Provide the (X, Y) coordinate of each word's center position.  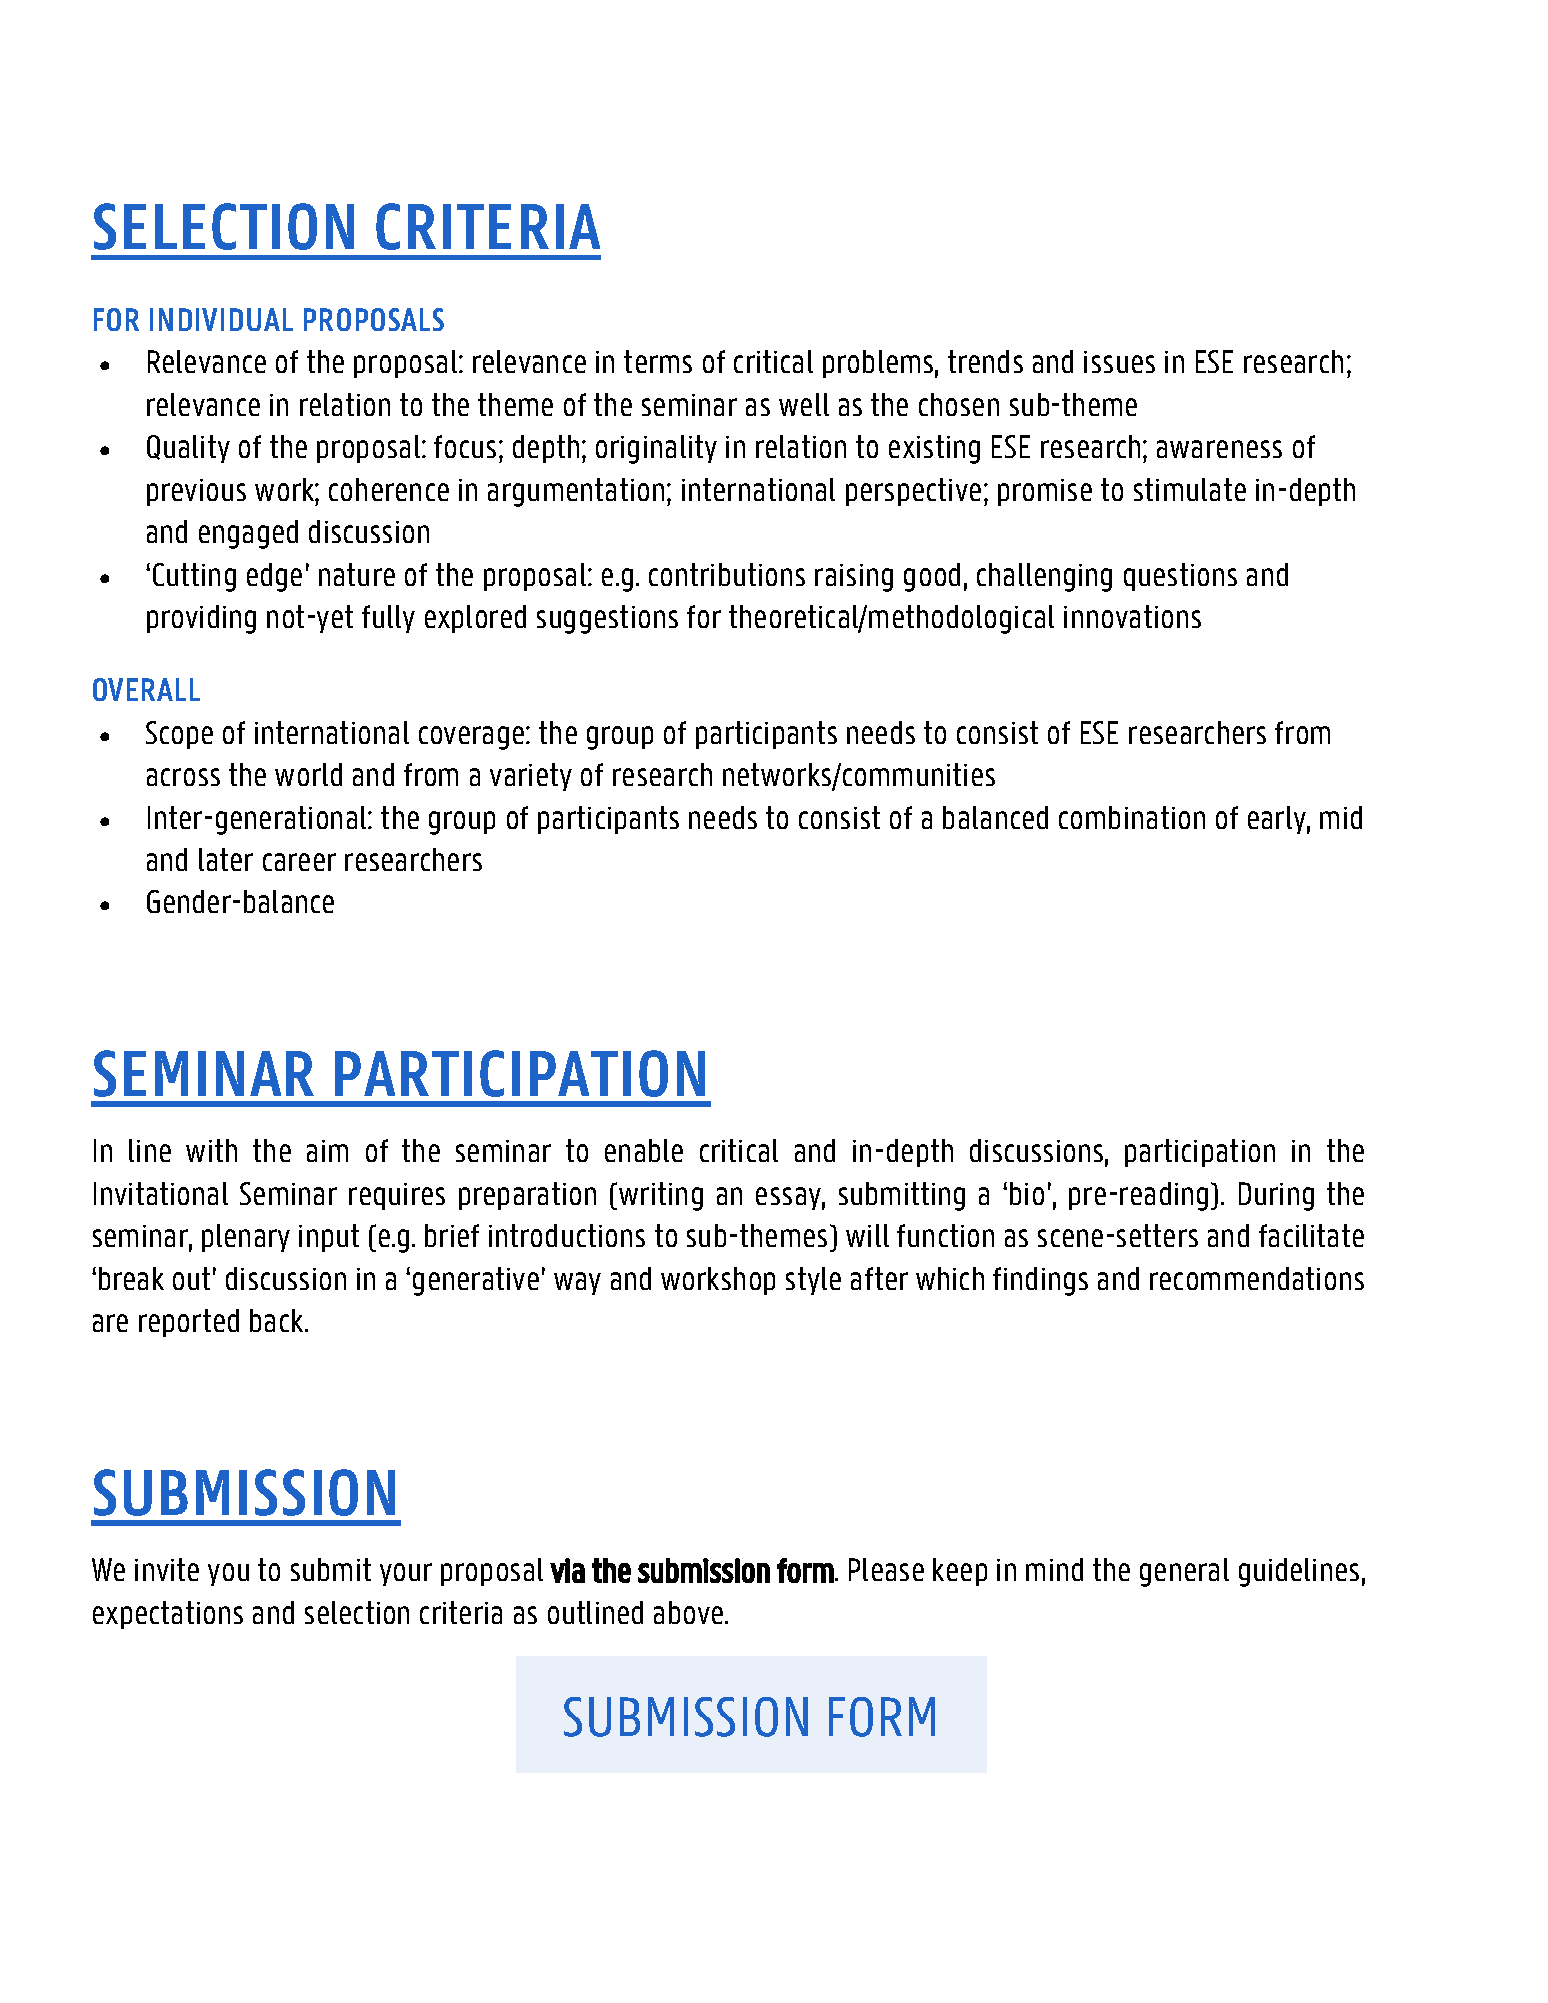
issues (1119, 362)
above (690, 1612)
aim (327, 1151)
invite (167, 1569)
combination (1132, 817)
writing (661, 1196)
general (1184, 1572)
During (1276, 1196)
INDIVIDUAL (221, 319)
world (308, 774)
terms (658, 361)
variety (531, 777)
